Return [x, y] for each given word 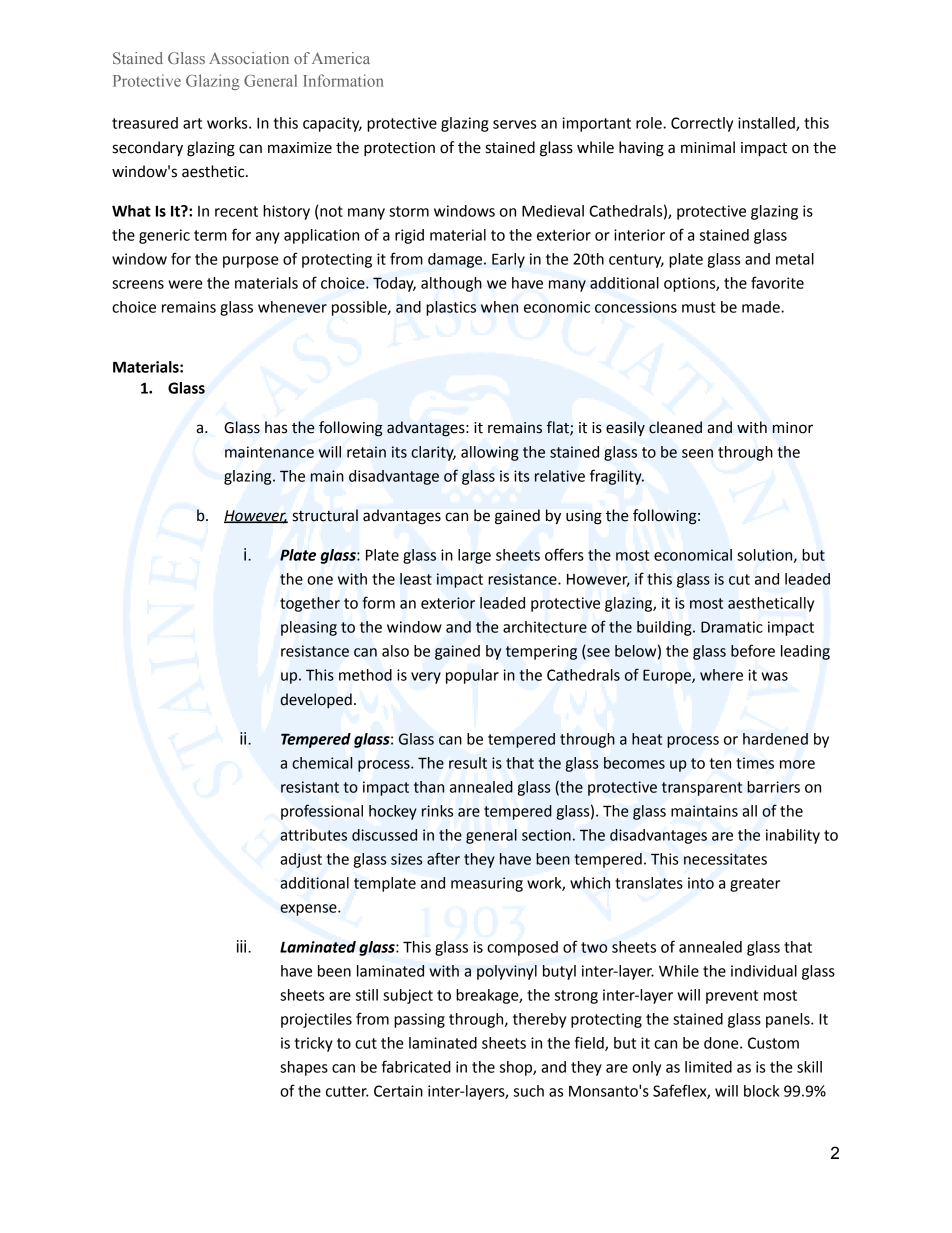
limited [708, 1067]
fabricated [416, 1066]
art [192, 123]
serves [514, 124]
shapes [304, 1068]
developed [316, 700]
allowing [490, 453]
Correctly [702, 124]
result [468, 763]
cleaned [675, 427]
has [276, 427]
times [755, 763]
